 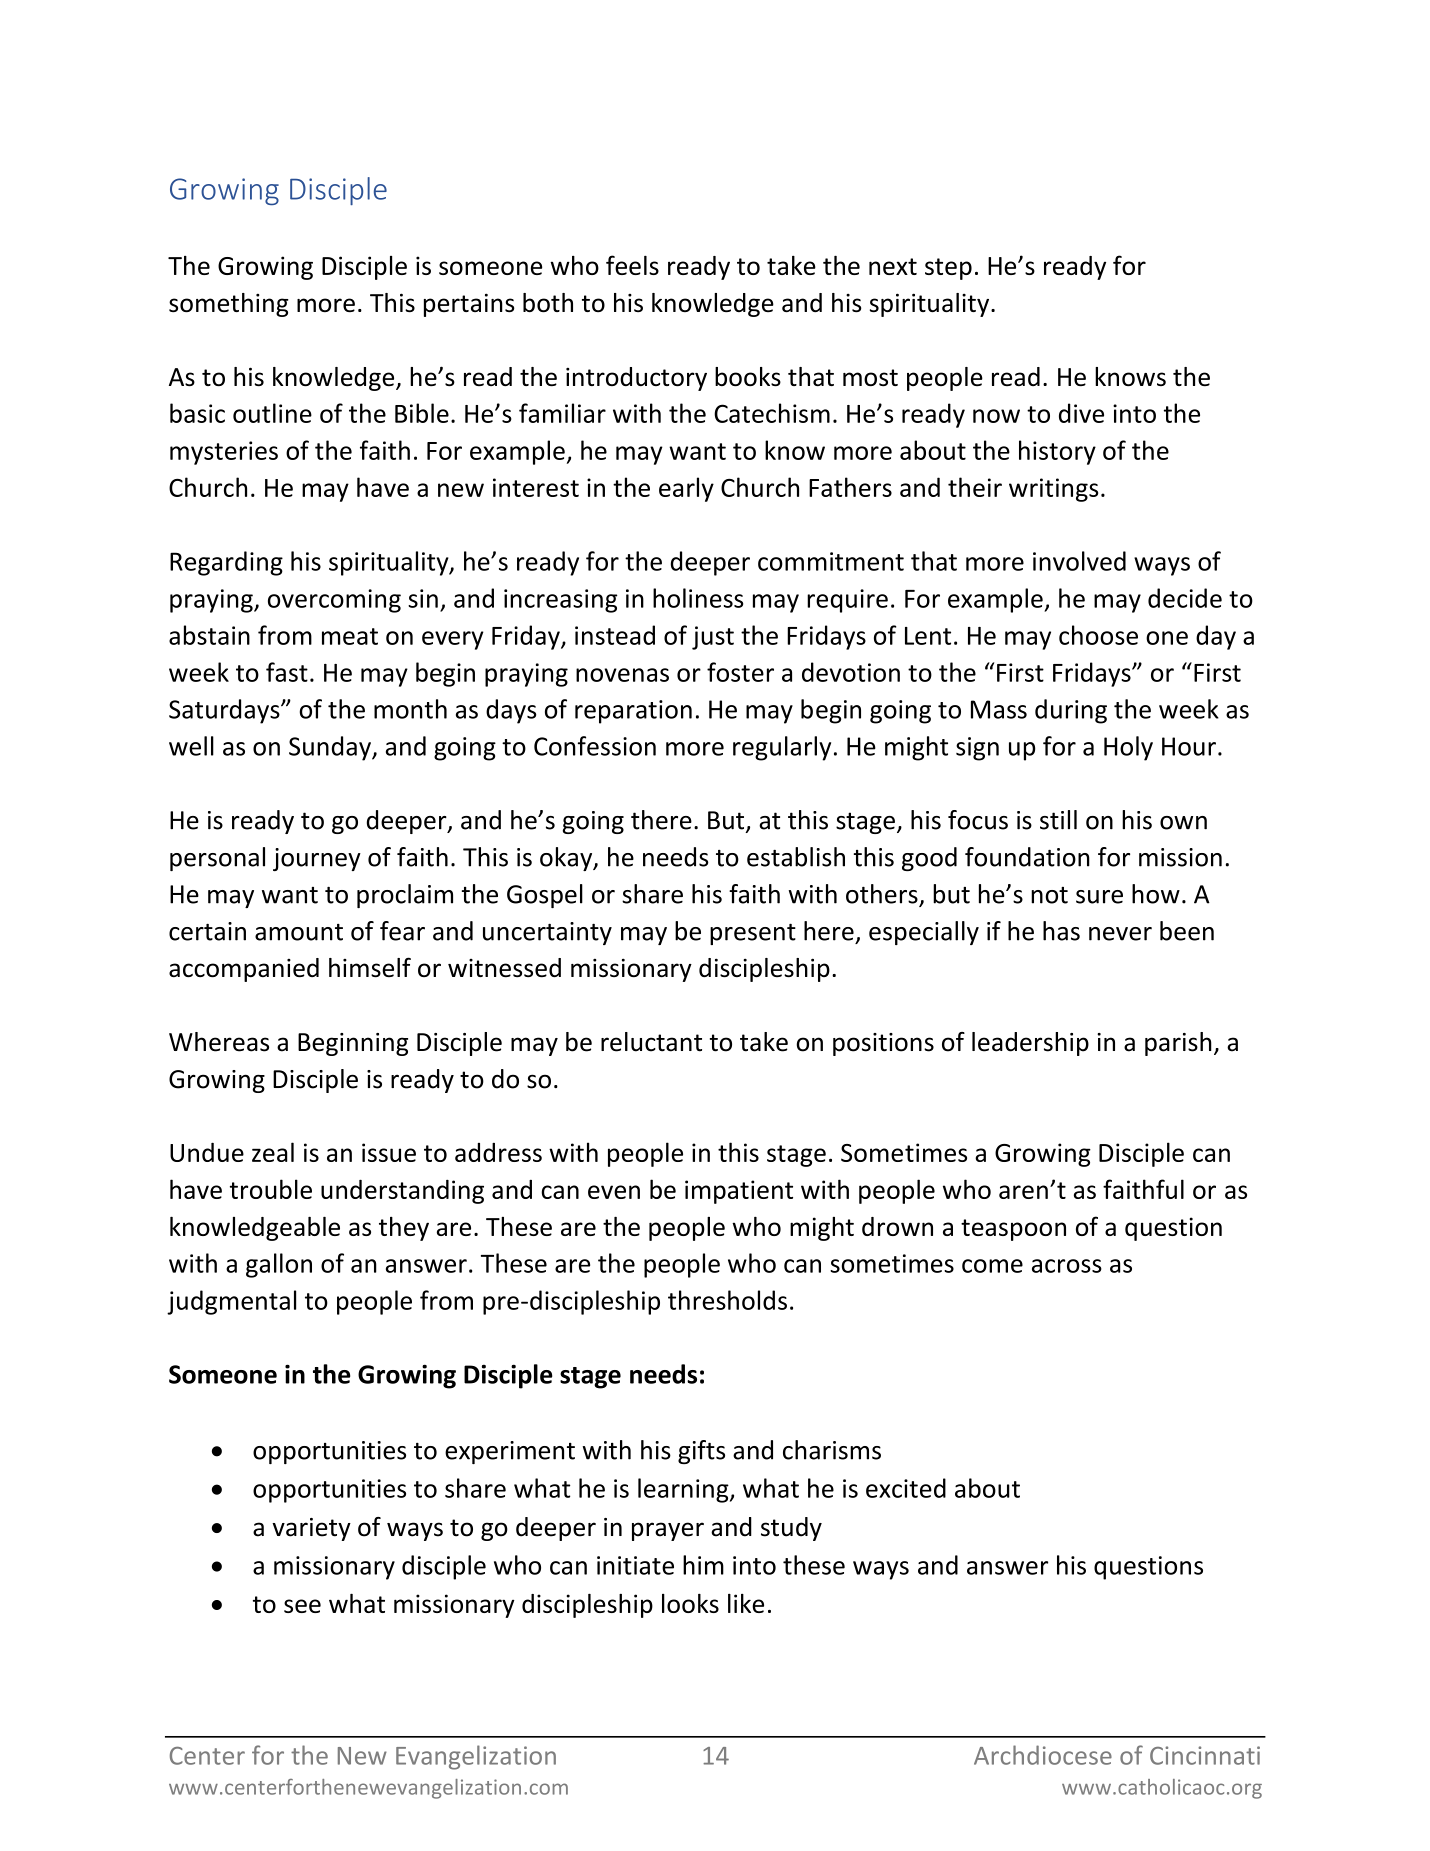 What do you see at coordinates (1081, 413) in the screenshot?
I see `dive` at bounding box center [1081, 413].
